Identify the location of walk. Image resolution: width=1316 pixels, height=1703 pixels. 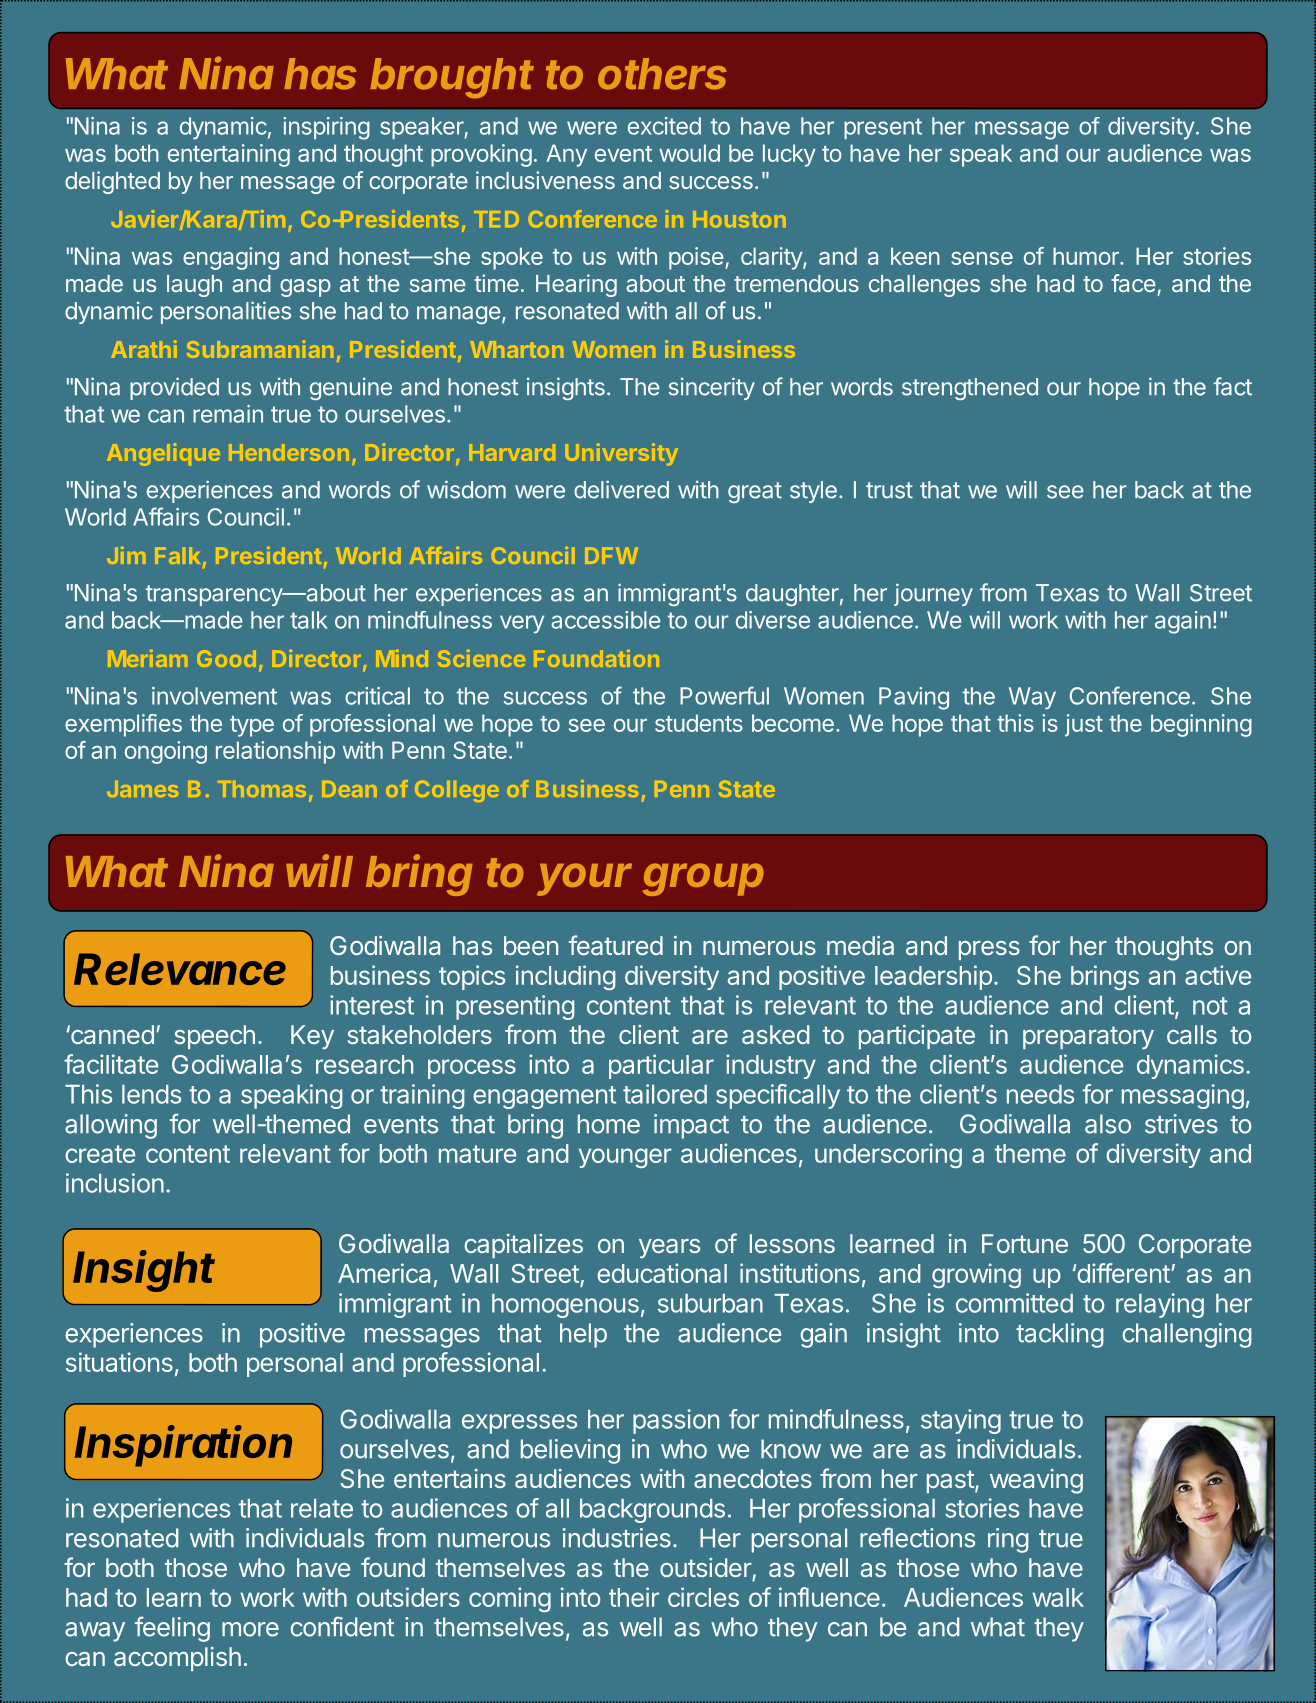
(1058, 1597).
